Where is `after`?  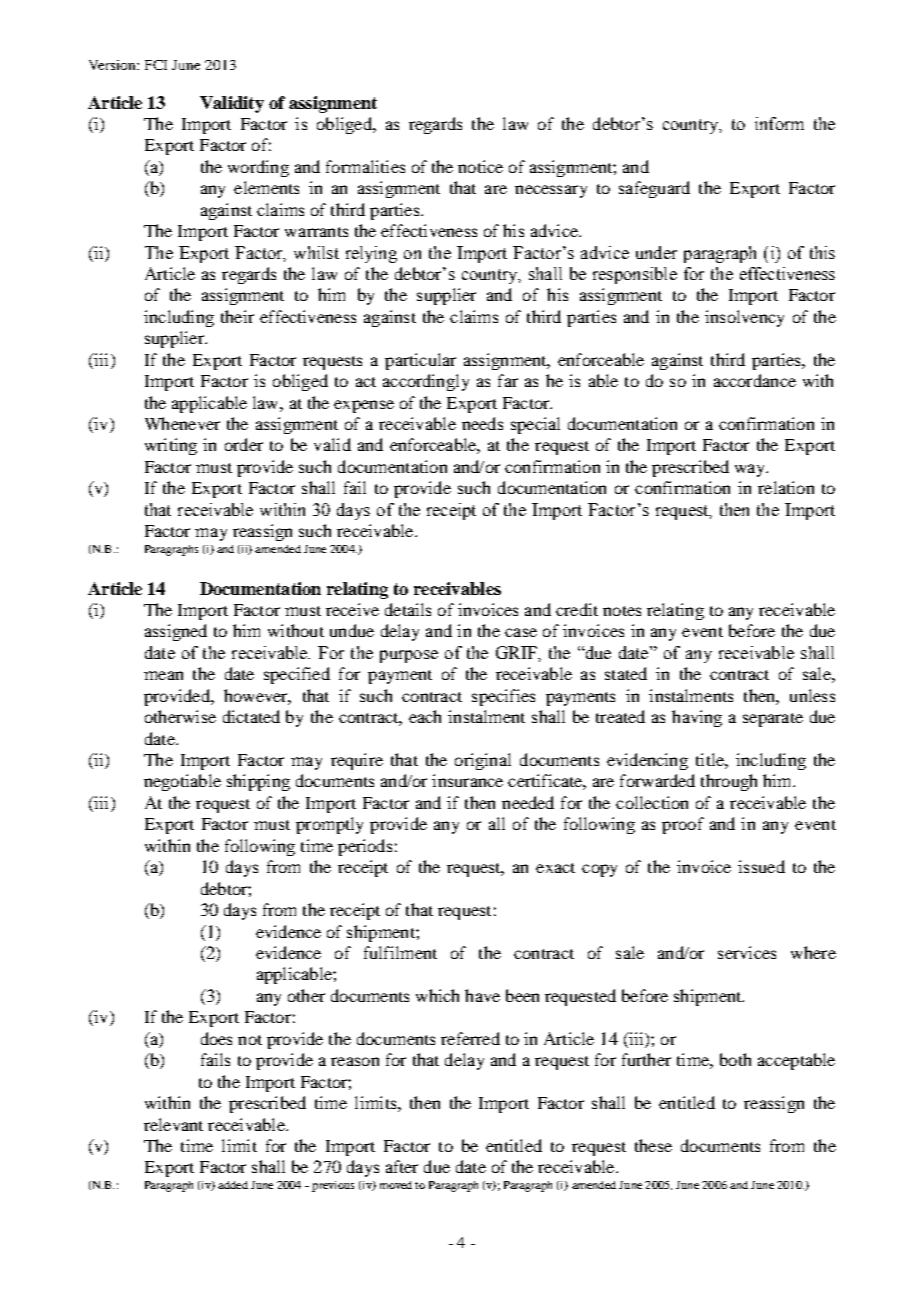 after is located at coordinates (402, 1166).
